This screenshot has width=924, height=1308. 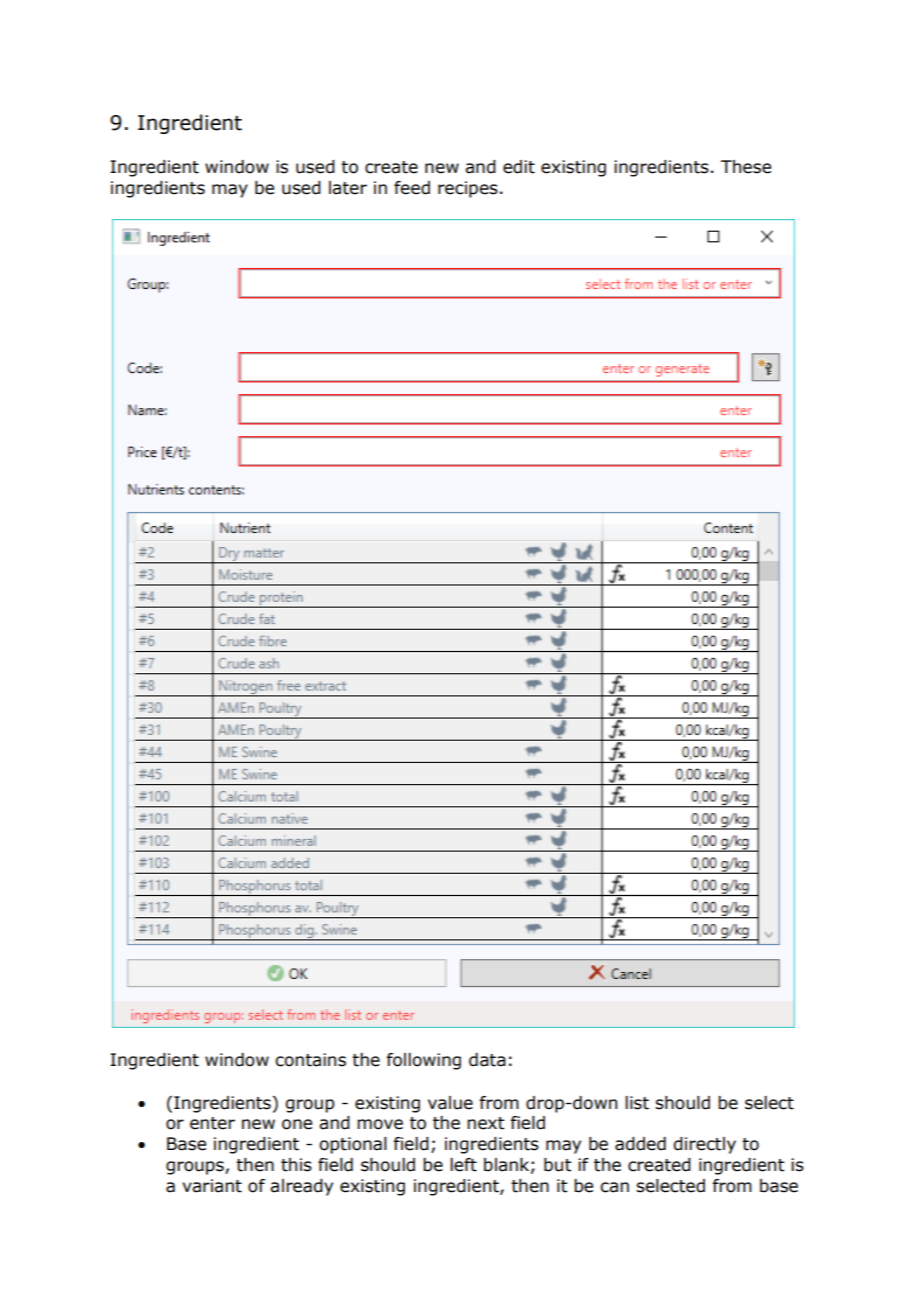 I want to click on this, so click(x=296, y=1165).
